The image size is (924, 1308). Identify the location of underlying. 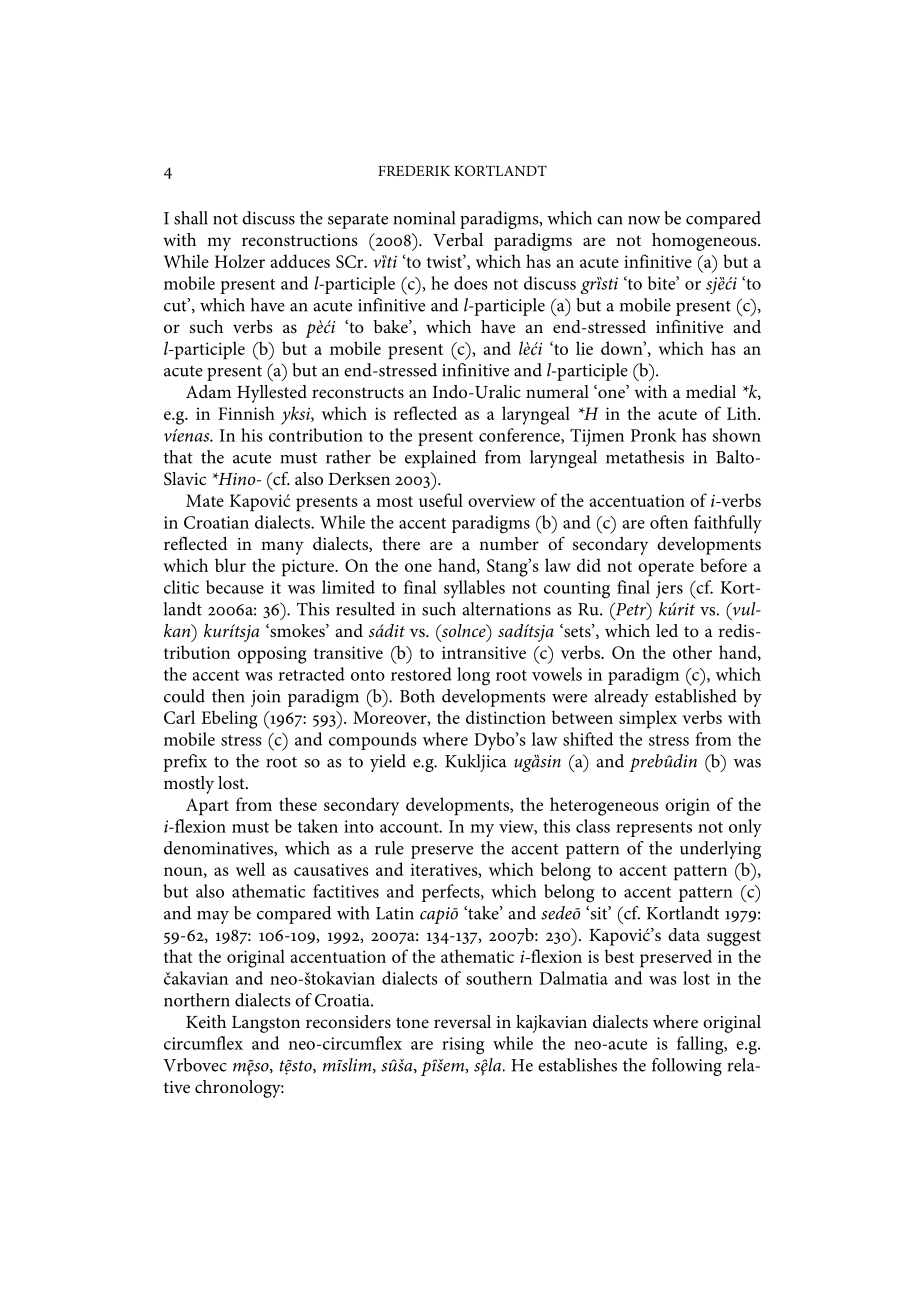
(720, 850).
